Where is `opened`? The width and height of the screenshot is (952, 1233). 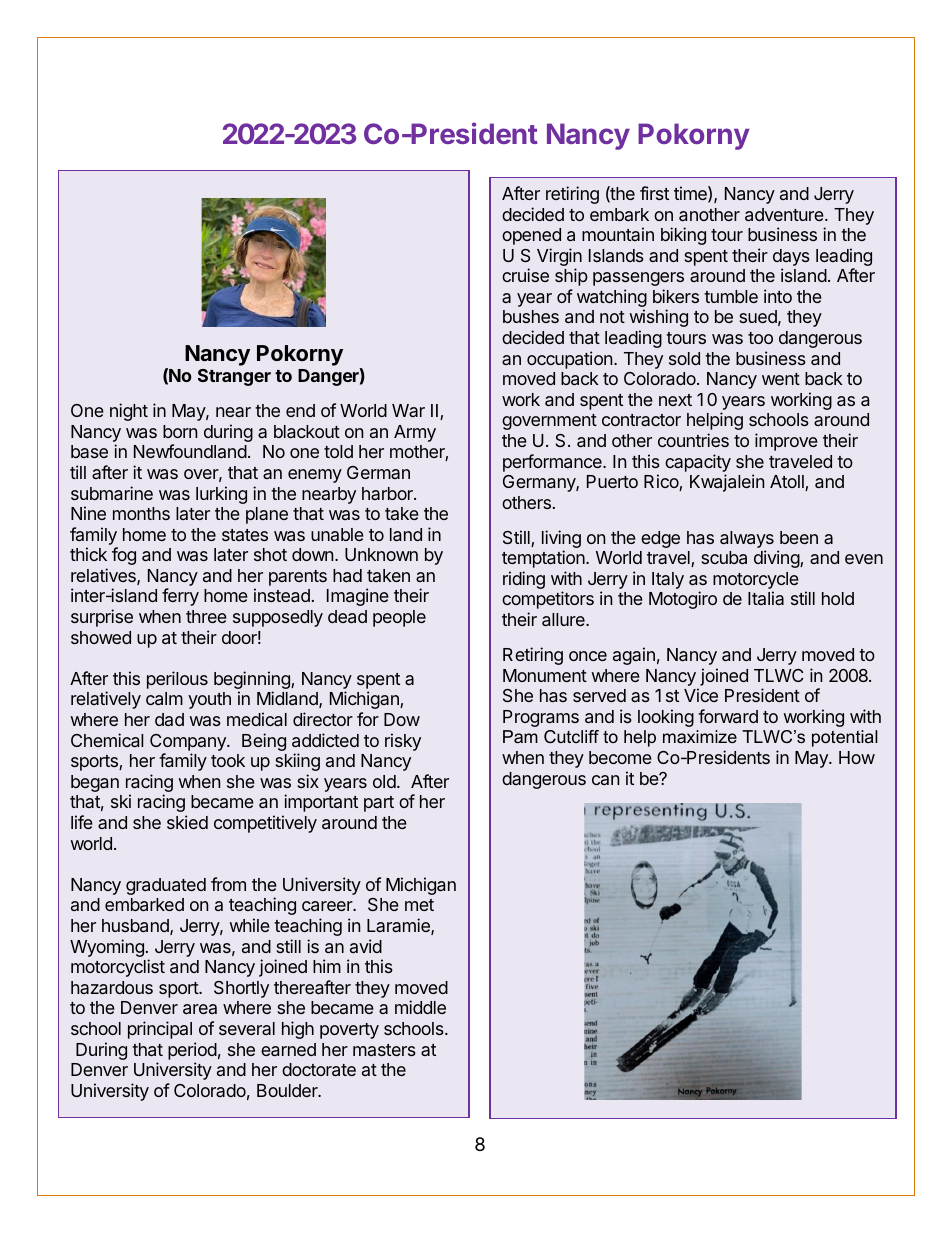
opened is located at coordinates (531, 236).
